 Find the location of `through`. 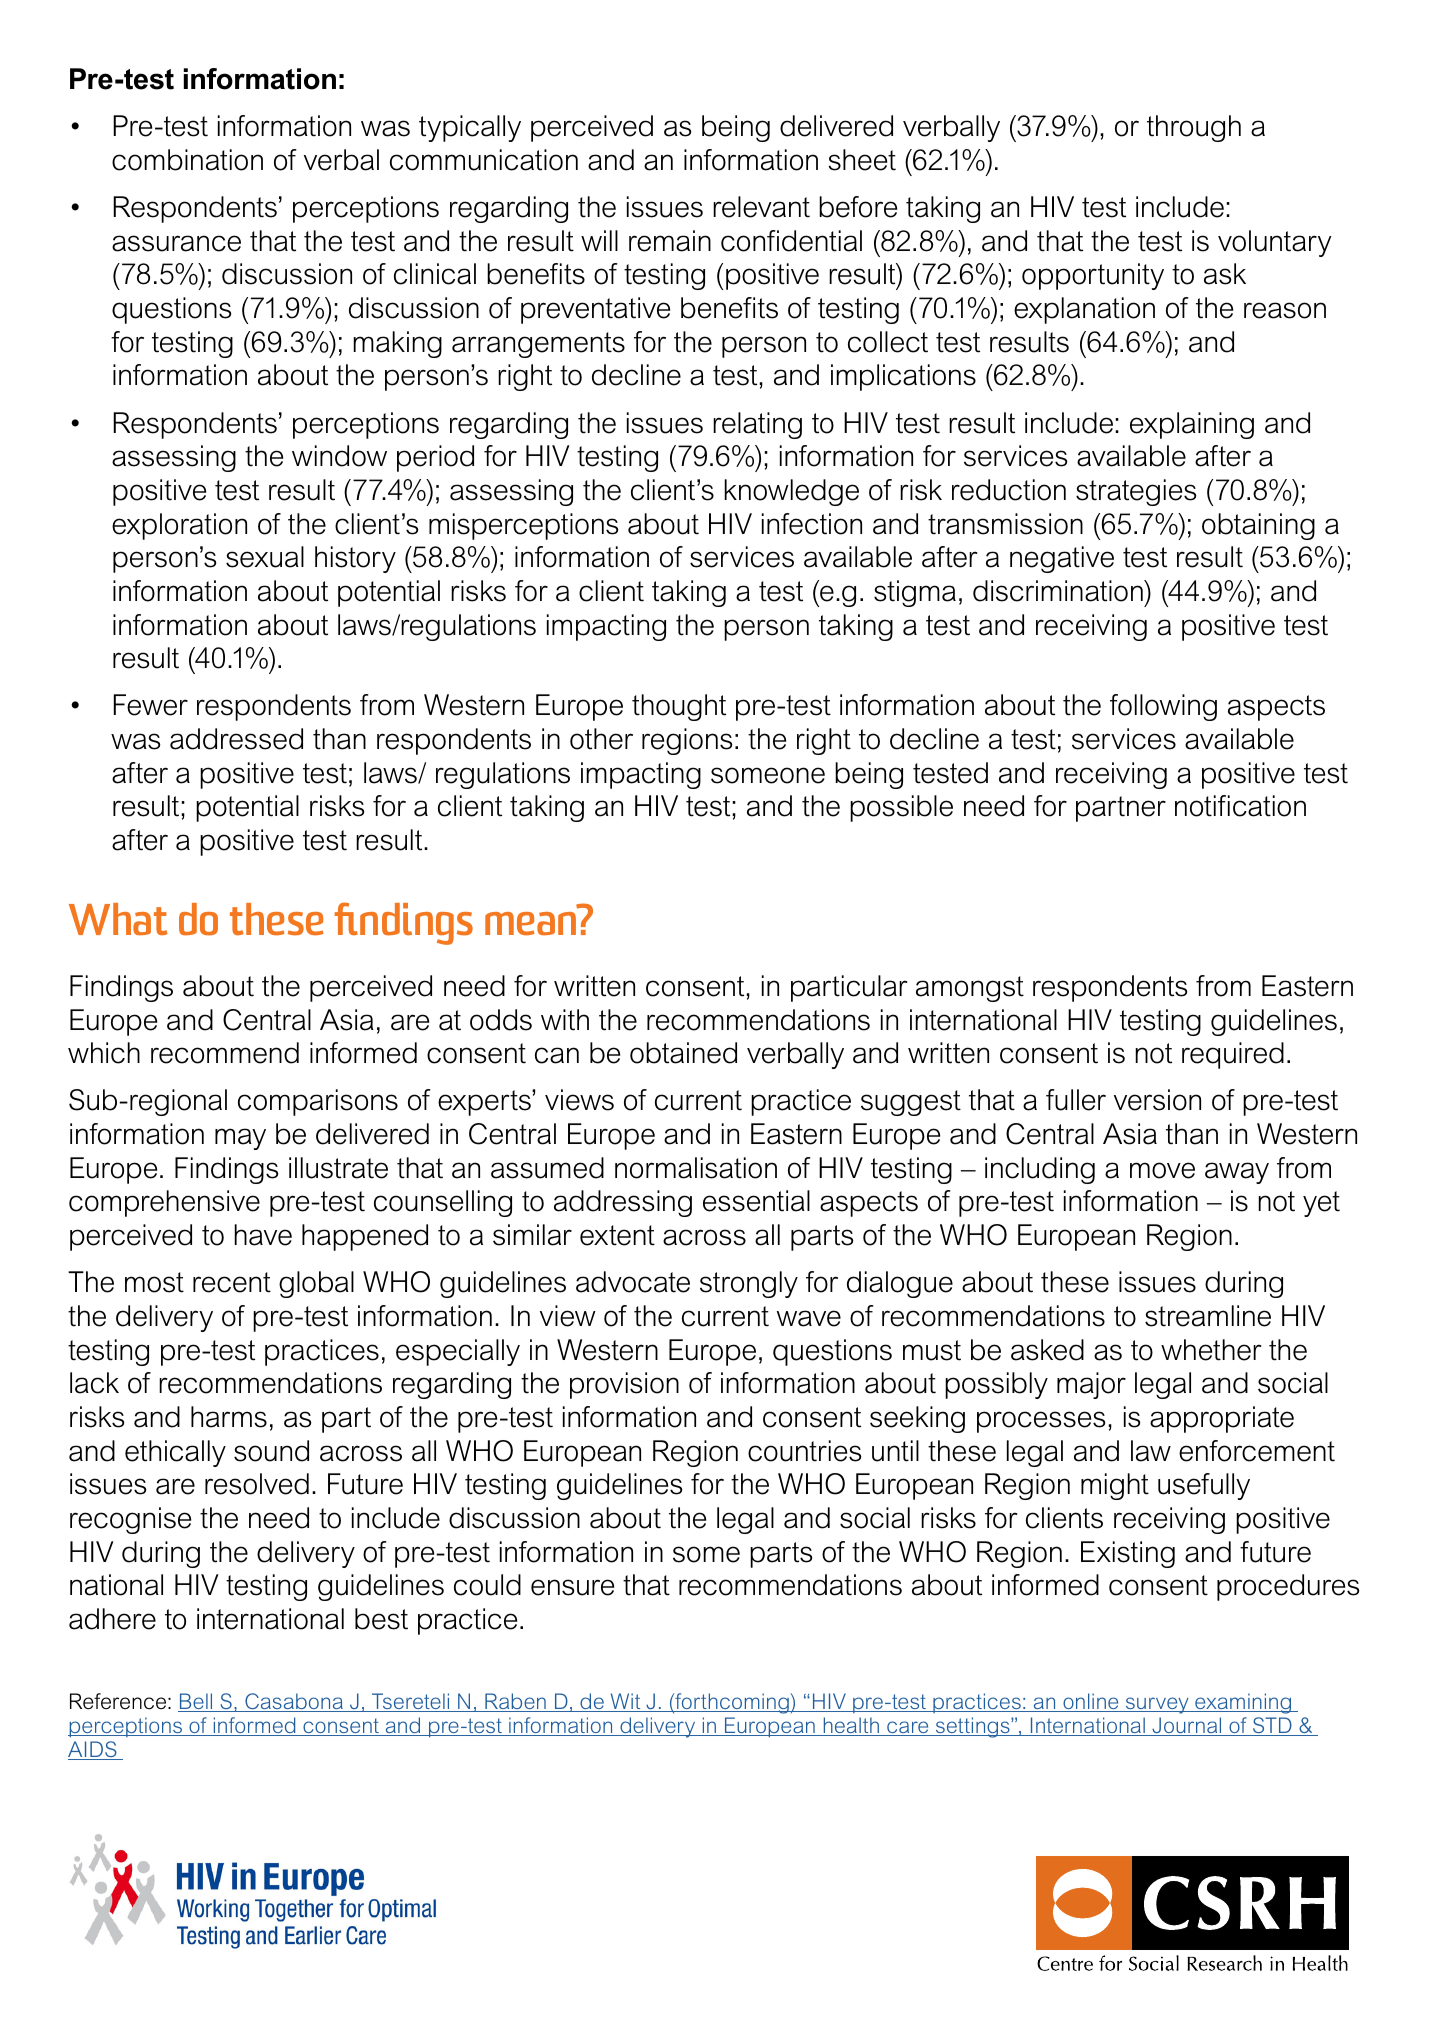

through is located at coordinates (1194, 128).
